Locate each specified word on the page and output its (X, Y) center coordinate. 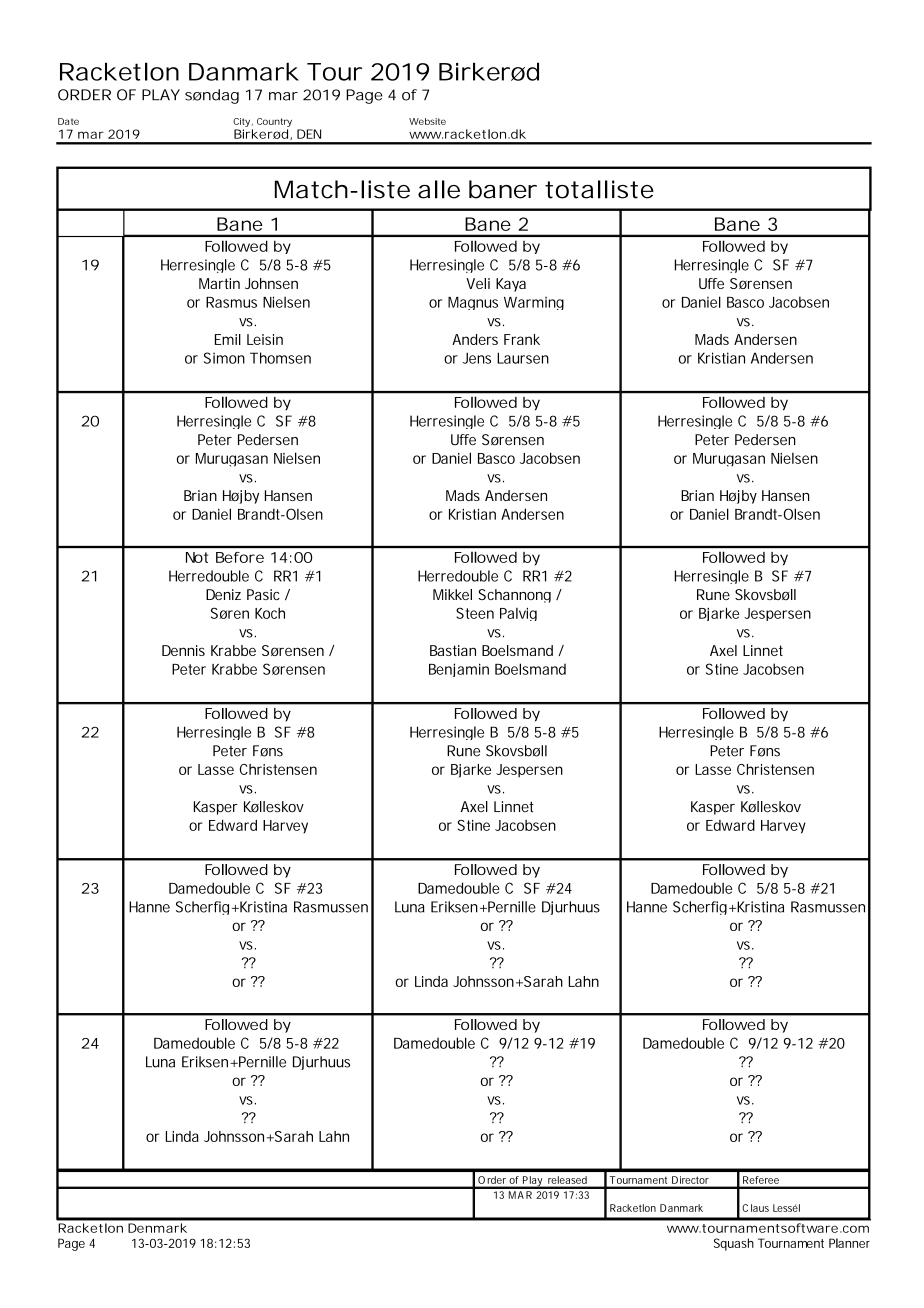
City (241, 122)
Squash (734, 1244)
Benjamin (459, 670)
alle (439, 189)
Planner (849, 1243)
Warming (534, 303)
